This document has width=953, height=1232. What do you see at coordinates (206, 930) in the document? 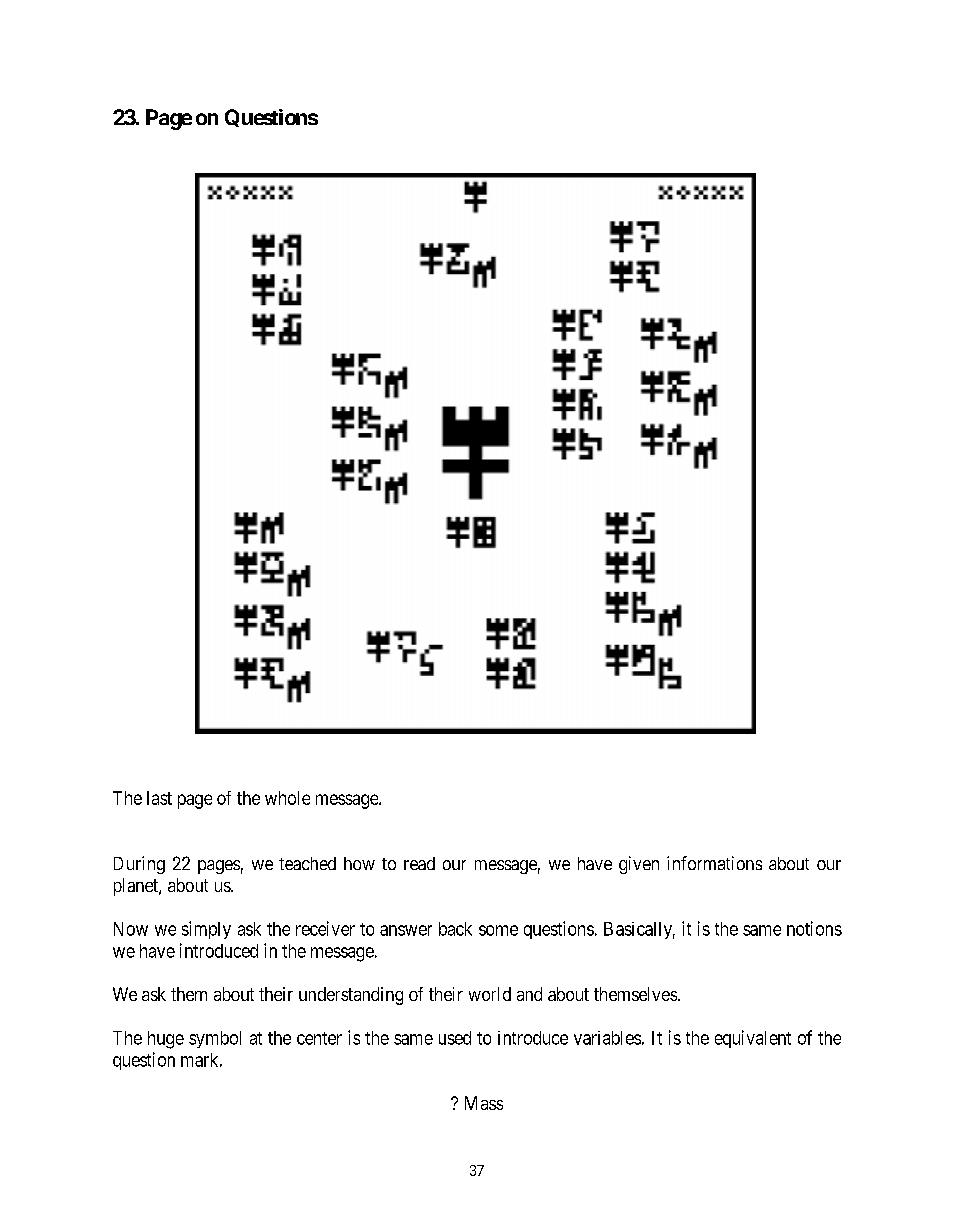
I see `simply` at bounding box center [206, 930].
